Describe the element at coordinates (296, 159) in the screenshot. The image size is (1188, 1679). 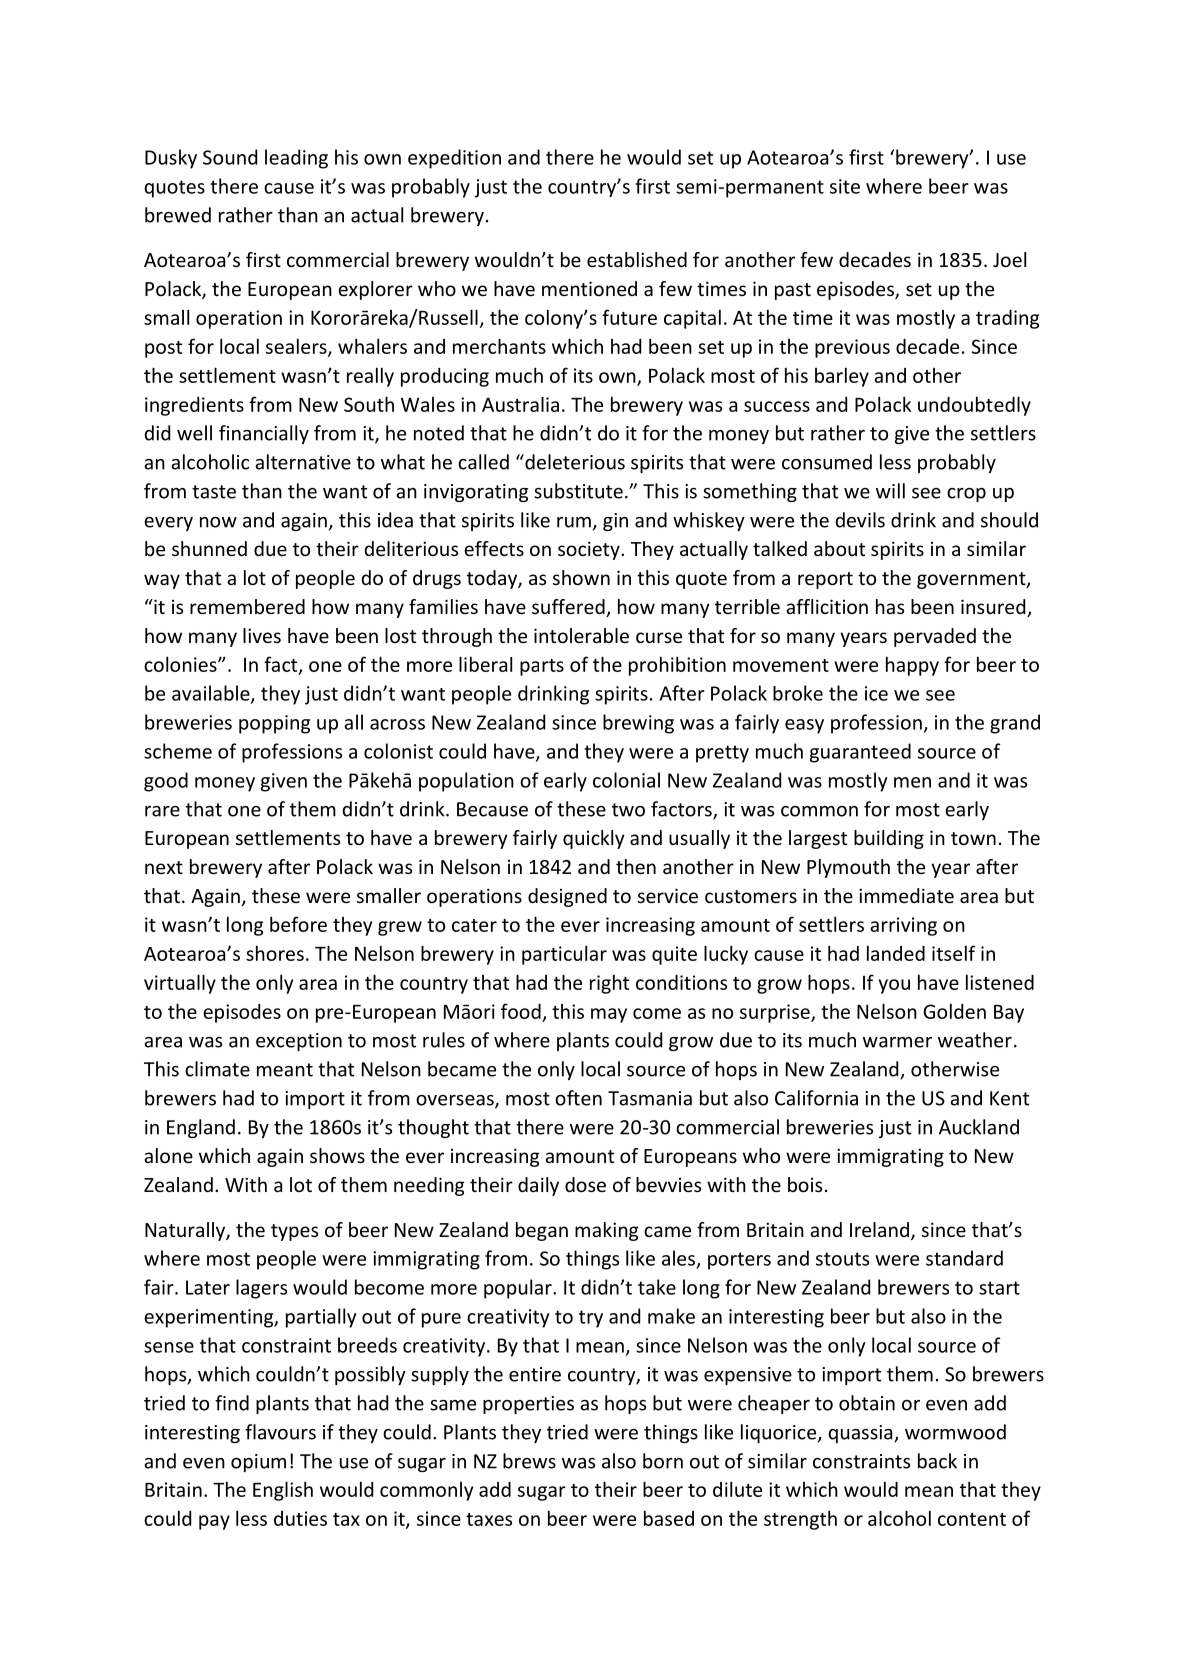
I see `leading` at that location.
